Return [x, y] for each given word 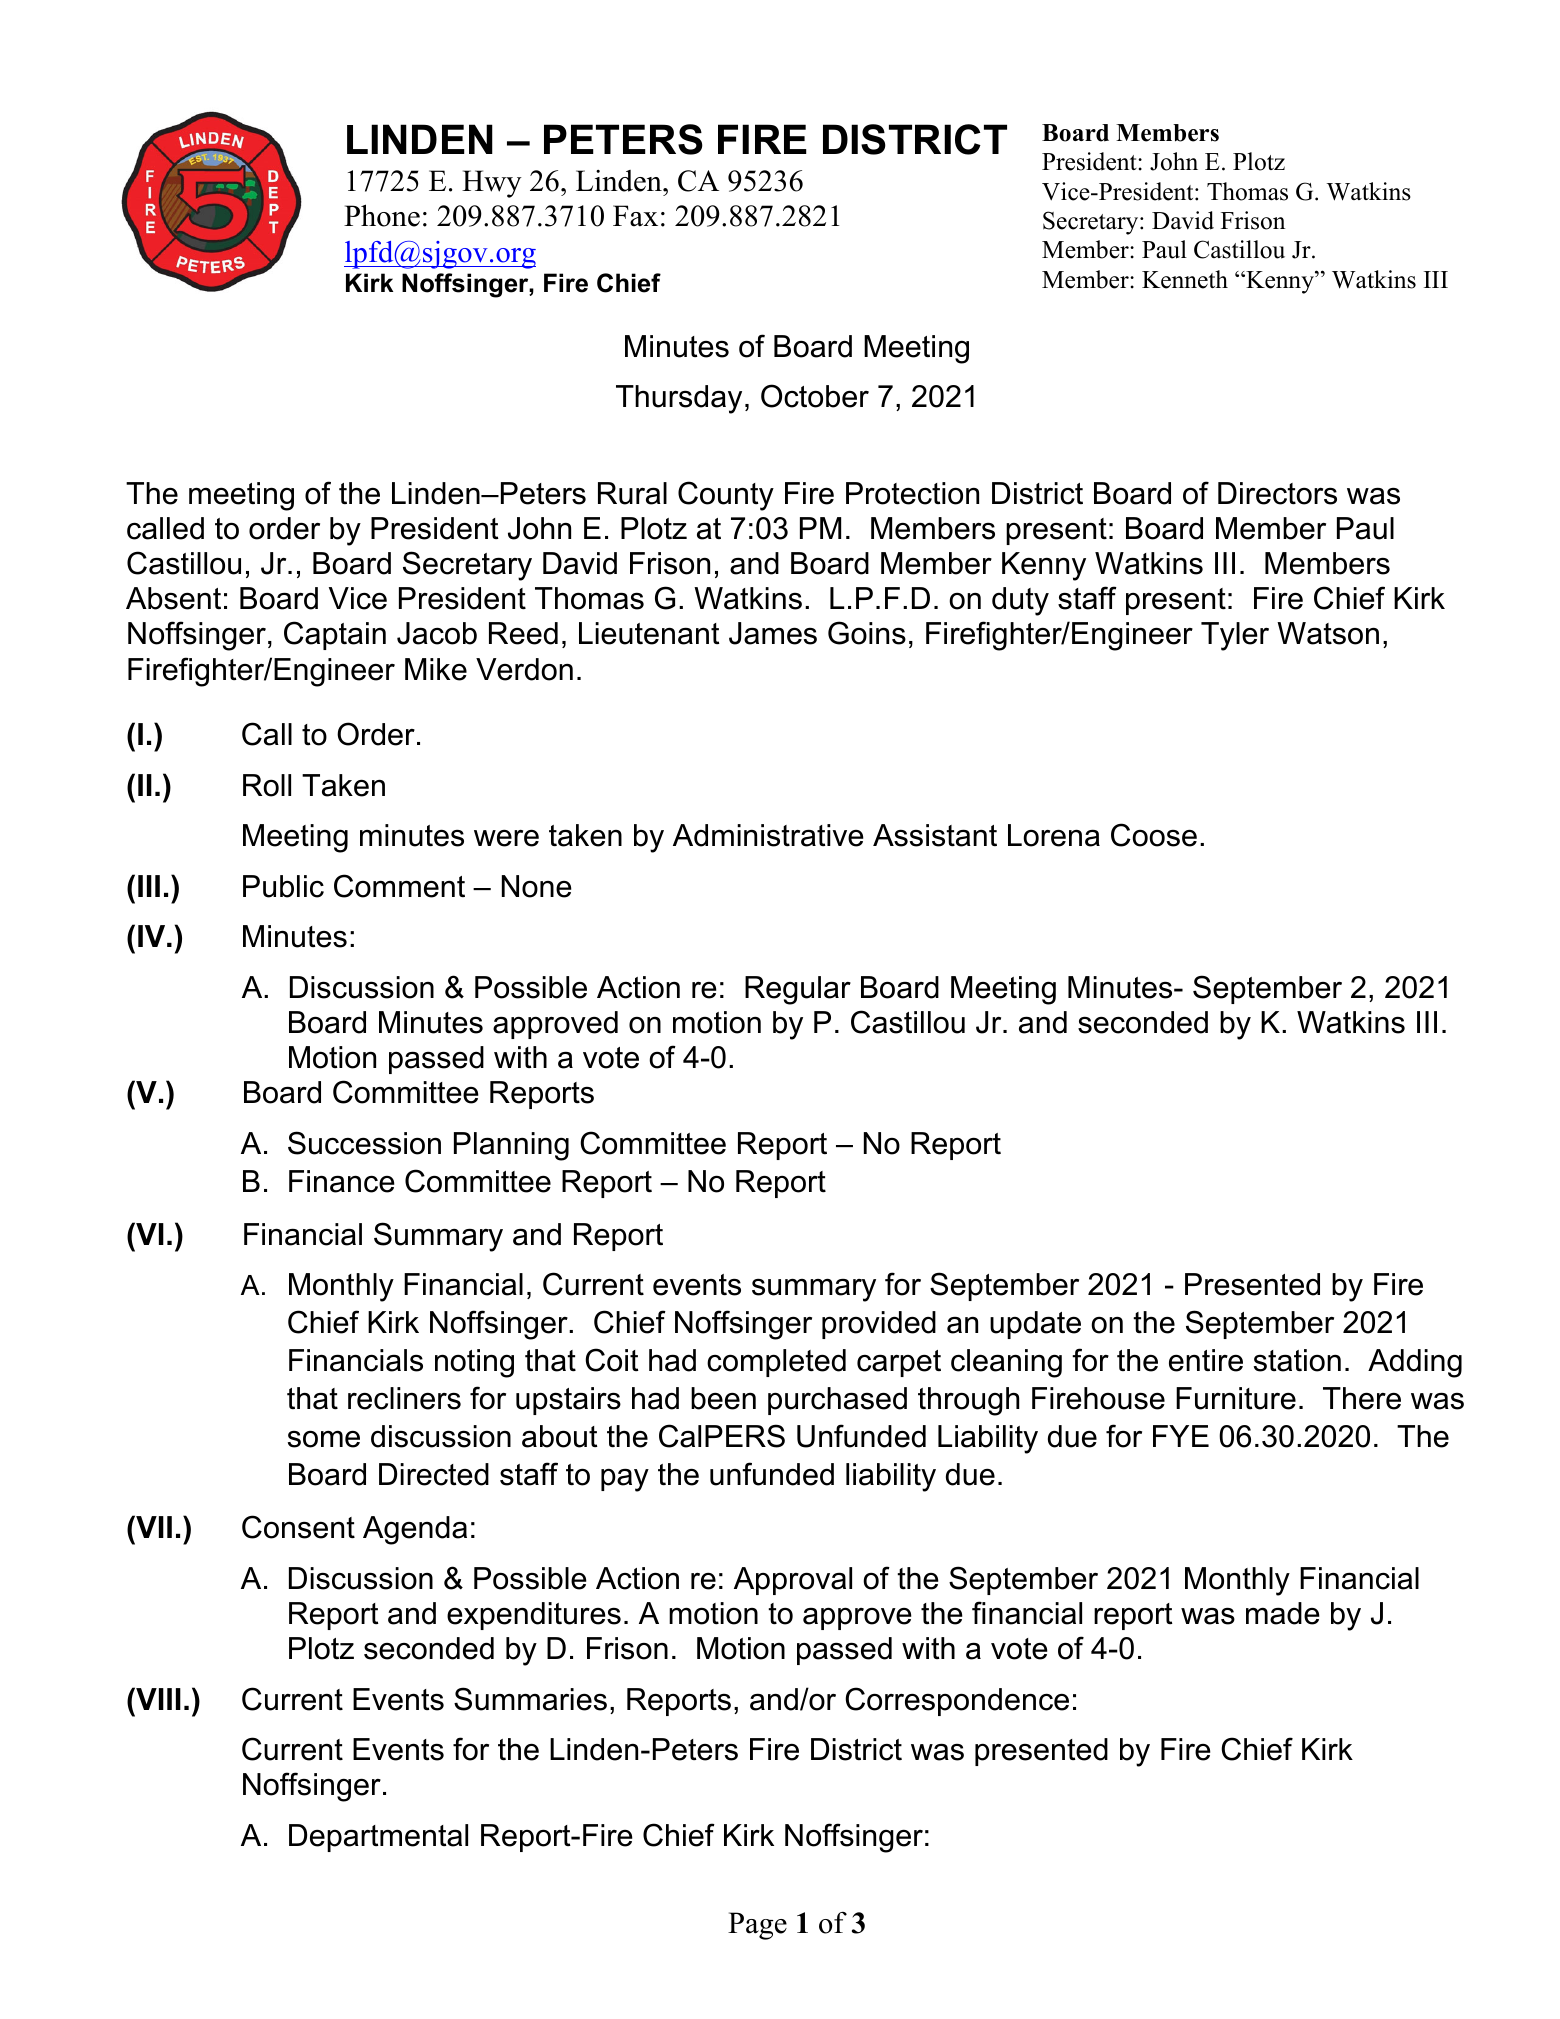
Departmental [378, 1838]
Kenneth [1185, 279]
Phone [382, 215]
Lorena [1054, 835]
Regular [798, 990]
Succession [364, 1143]
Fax [635, 216]
